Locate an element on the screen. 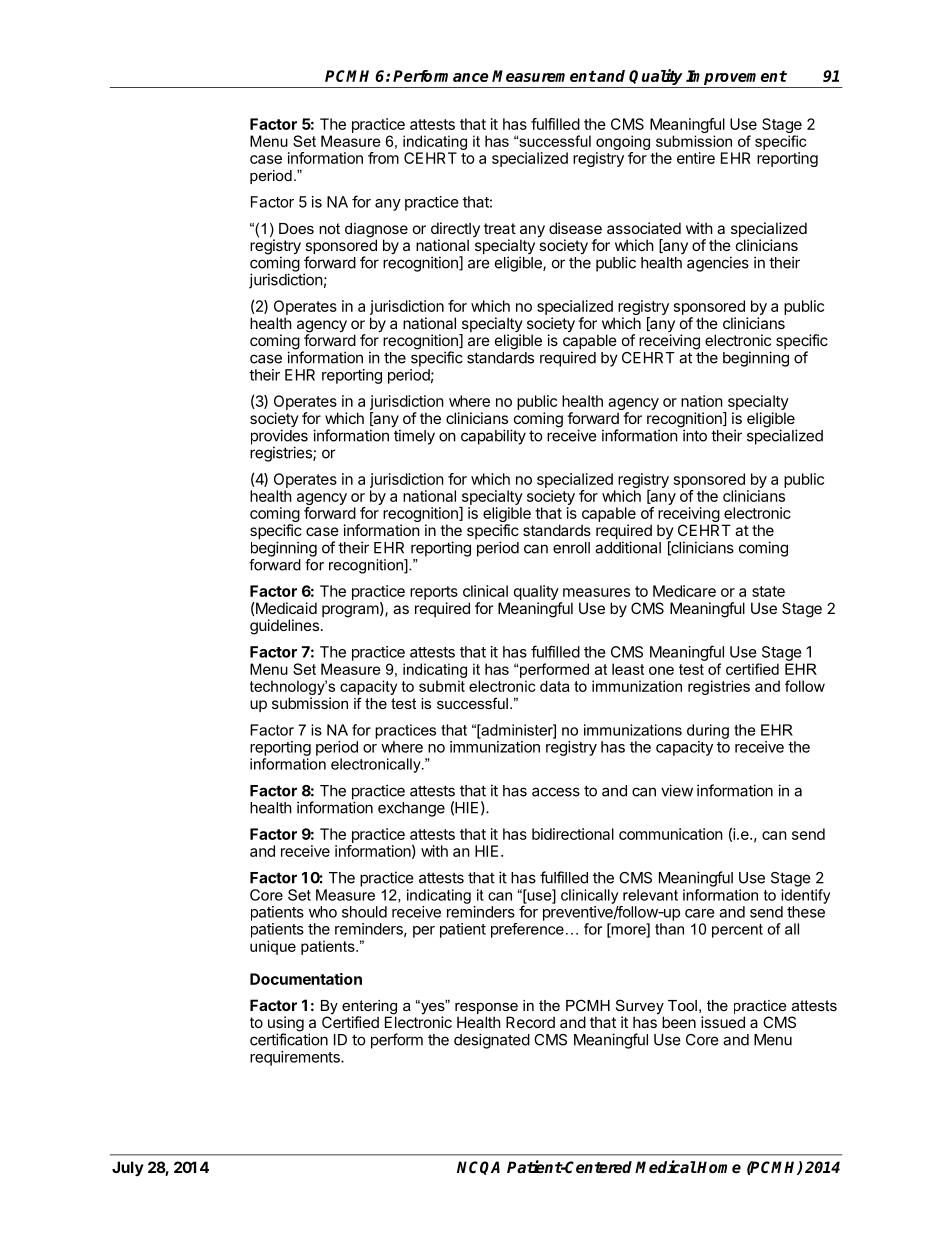 Image resolution: width=952 pixels, height=1233 pixels. who is located at coordinates (323, 912).
